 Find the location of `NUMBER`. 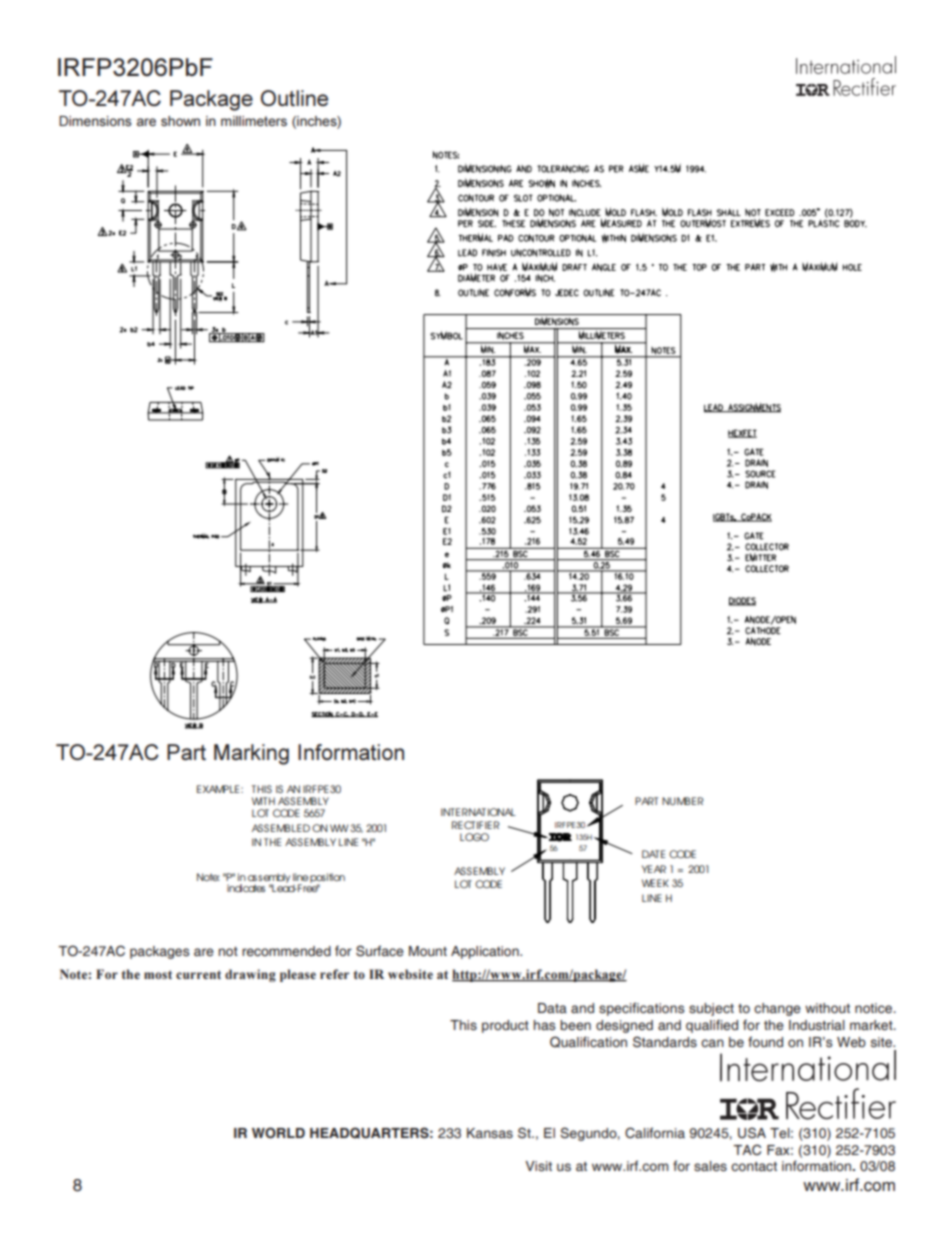

NUMBER is located at coordinates (683, 801).
